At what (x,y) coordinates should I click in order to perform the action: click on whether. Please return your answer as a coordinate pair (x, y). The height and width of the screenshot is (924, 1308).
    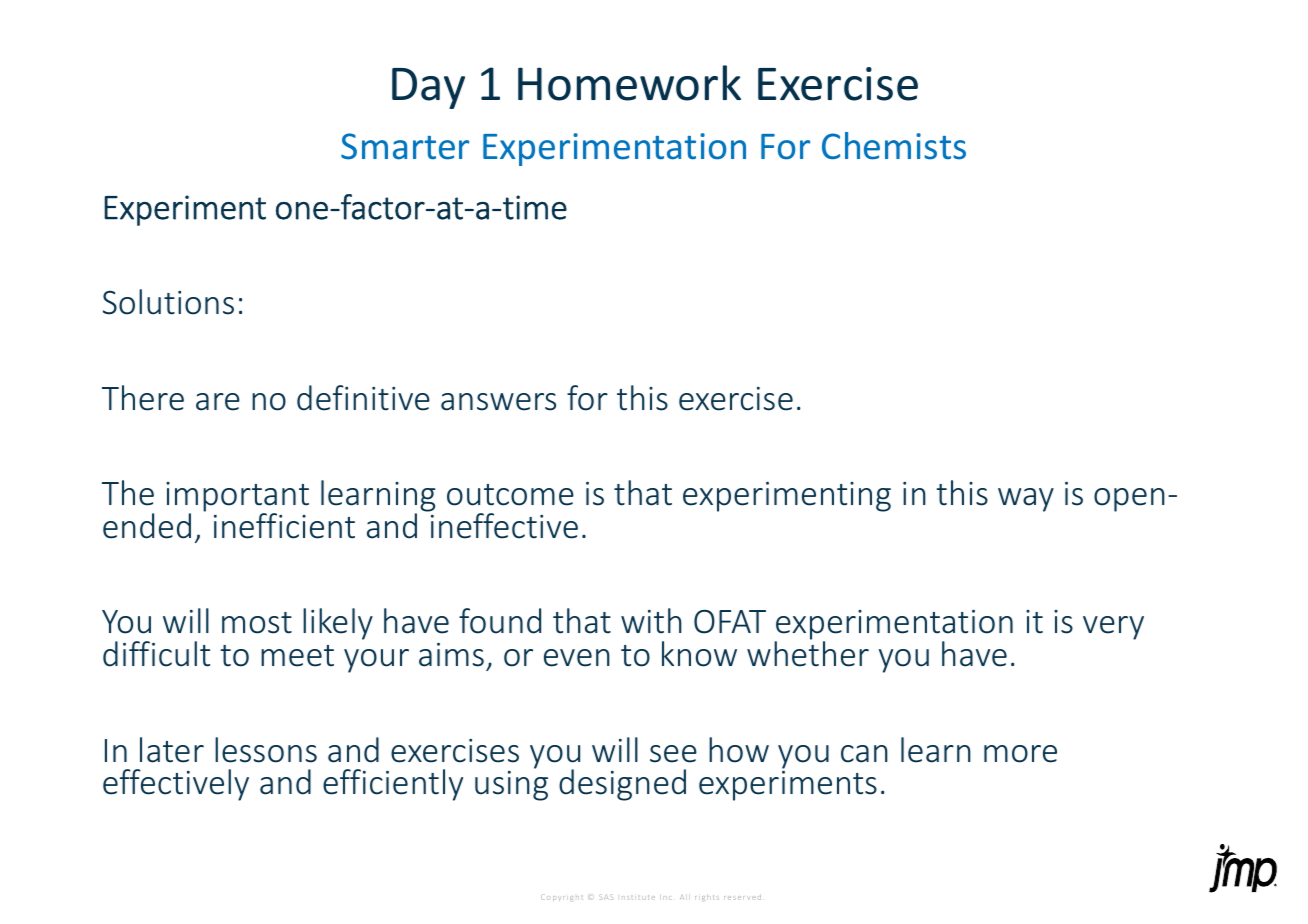
    Looking at the image, I should click on (808, 653).
